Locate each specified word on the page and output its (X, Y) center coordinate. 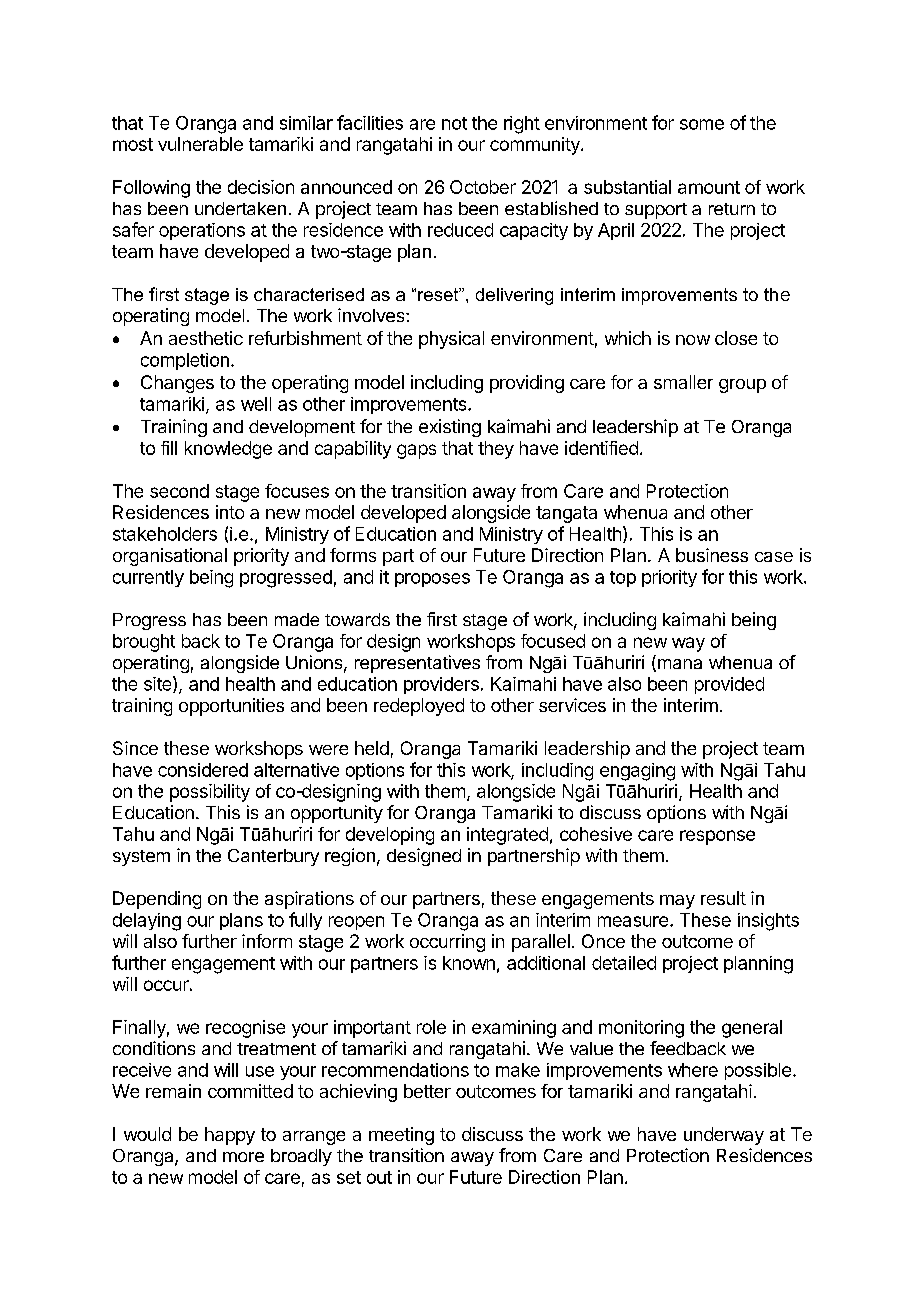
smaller (683, 382)
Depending (157, 900)
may (677, 902)
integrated (507, 836)
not (454, 123)
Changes (177, 384)
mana (678, 665)
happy (230, 1136)
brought (144, 643)
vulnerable (200, 144)
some (702, 124)
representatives (417, 664)
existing (450, 428)
